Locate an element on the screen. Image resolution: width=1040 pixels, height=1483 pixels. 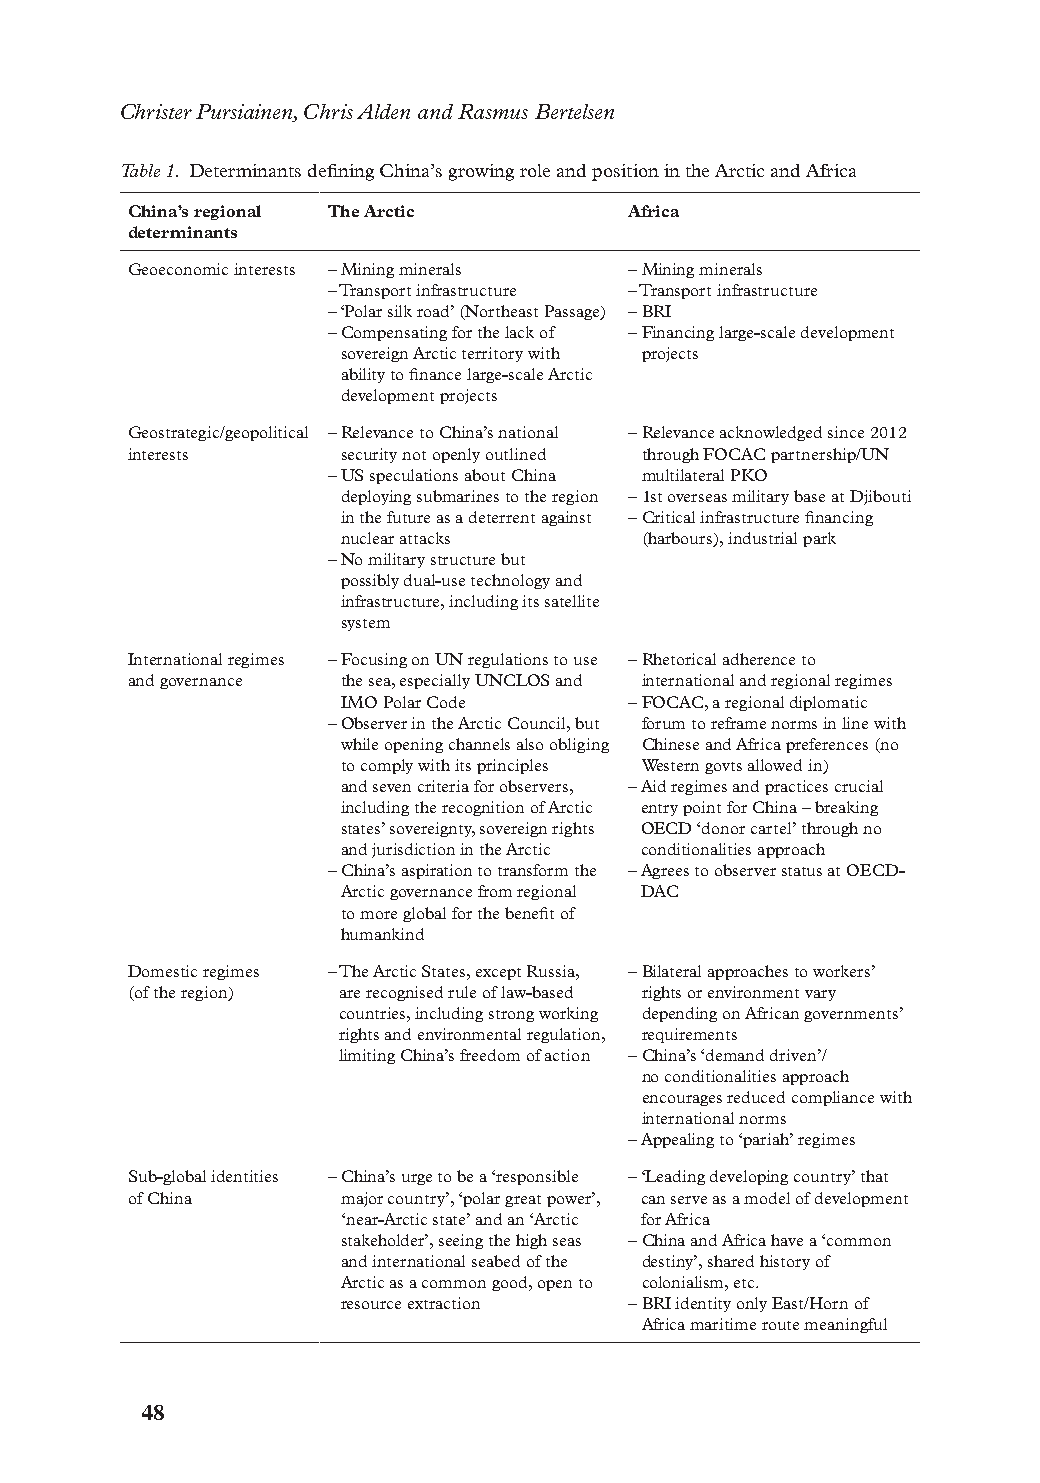
Table is located at coordinates (141, 170).
